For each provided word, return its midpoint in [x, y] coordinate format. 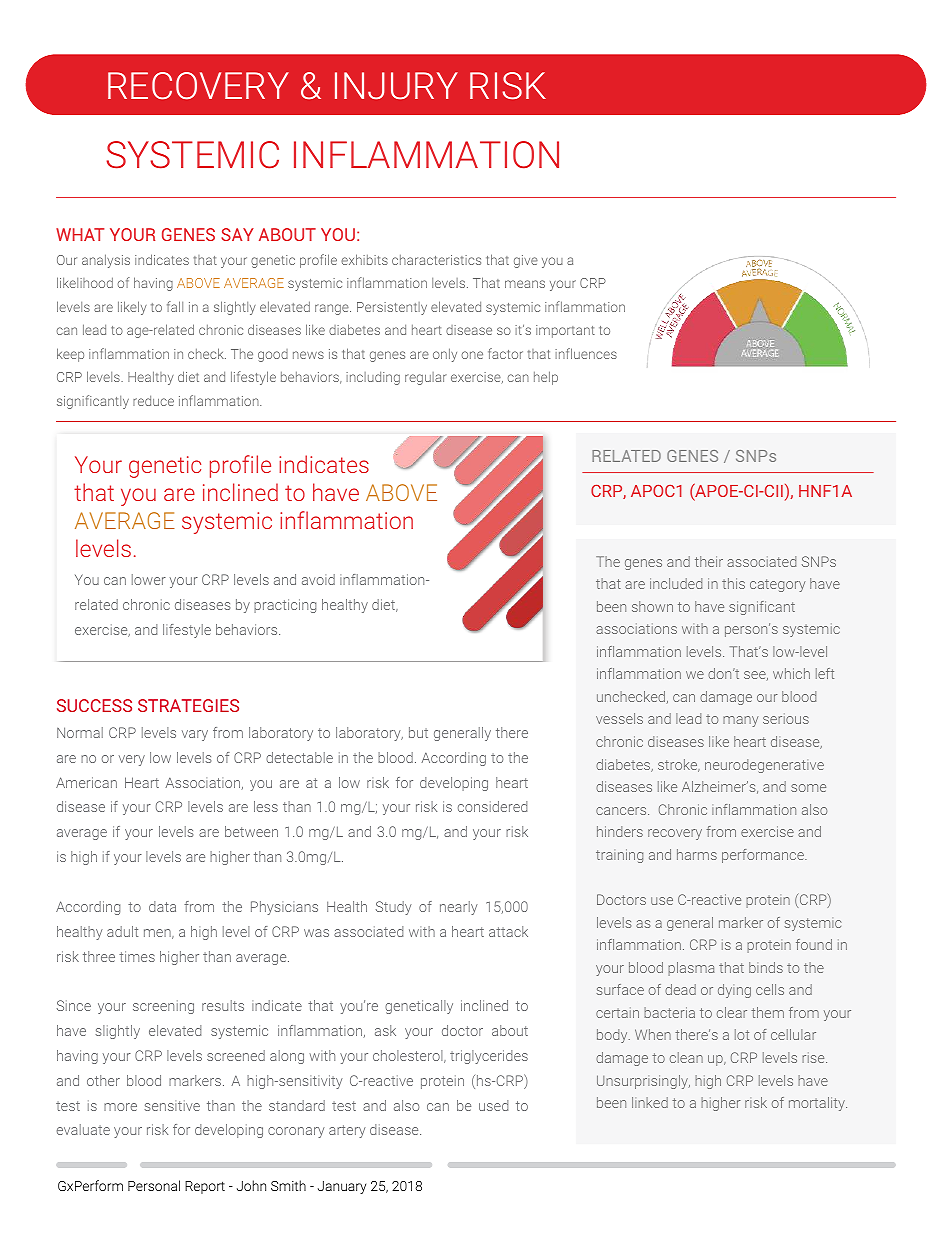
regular [426, 378]
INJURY [396, 86]
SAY [237, 234]
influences [586, 353]
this [733, 583]
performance [764, 856]
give [526, 261]
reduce [153, 401]
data [162, 906]
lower [149, 579]
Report [205, 1187]
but [418, 732]
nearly [459, 908]
